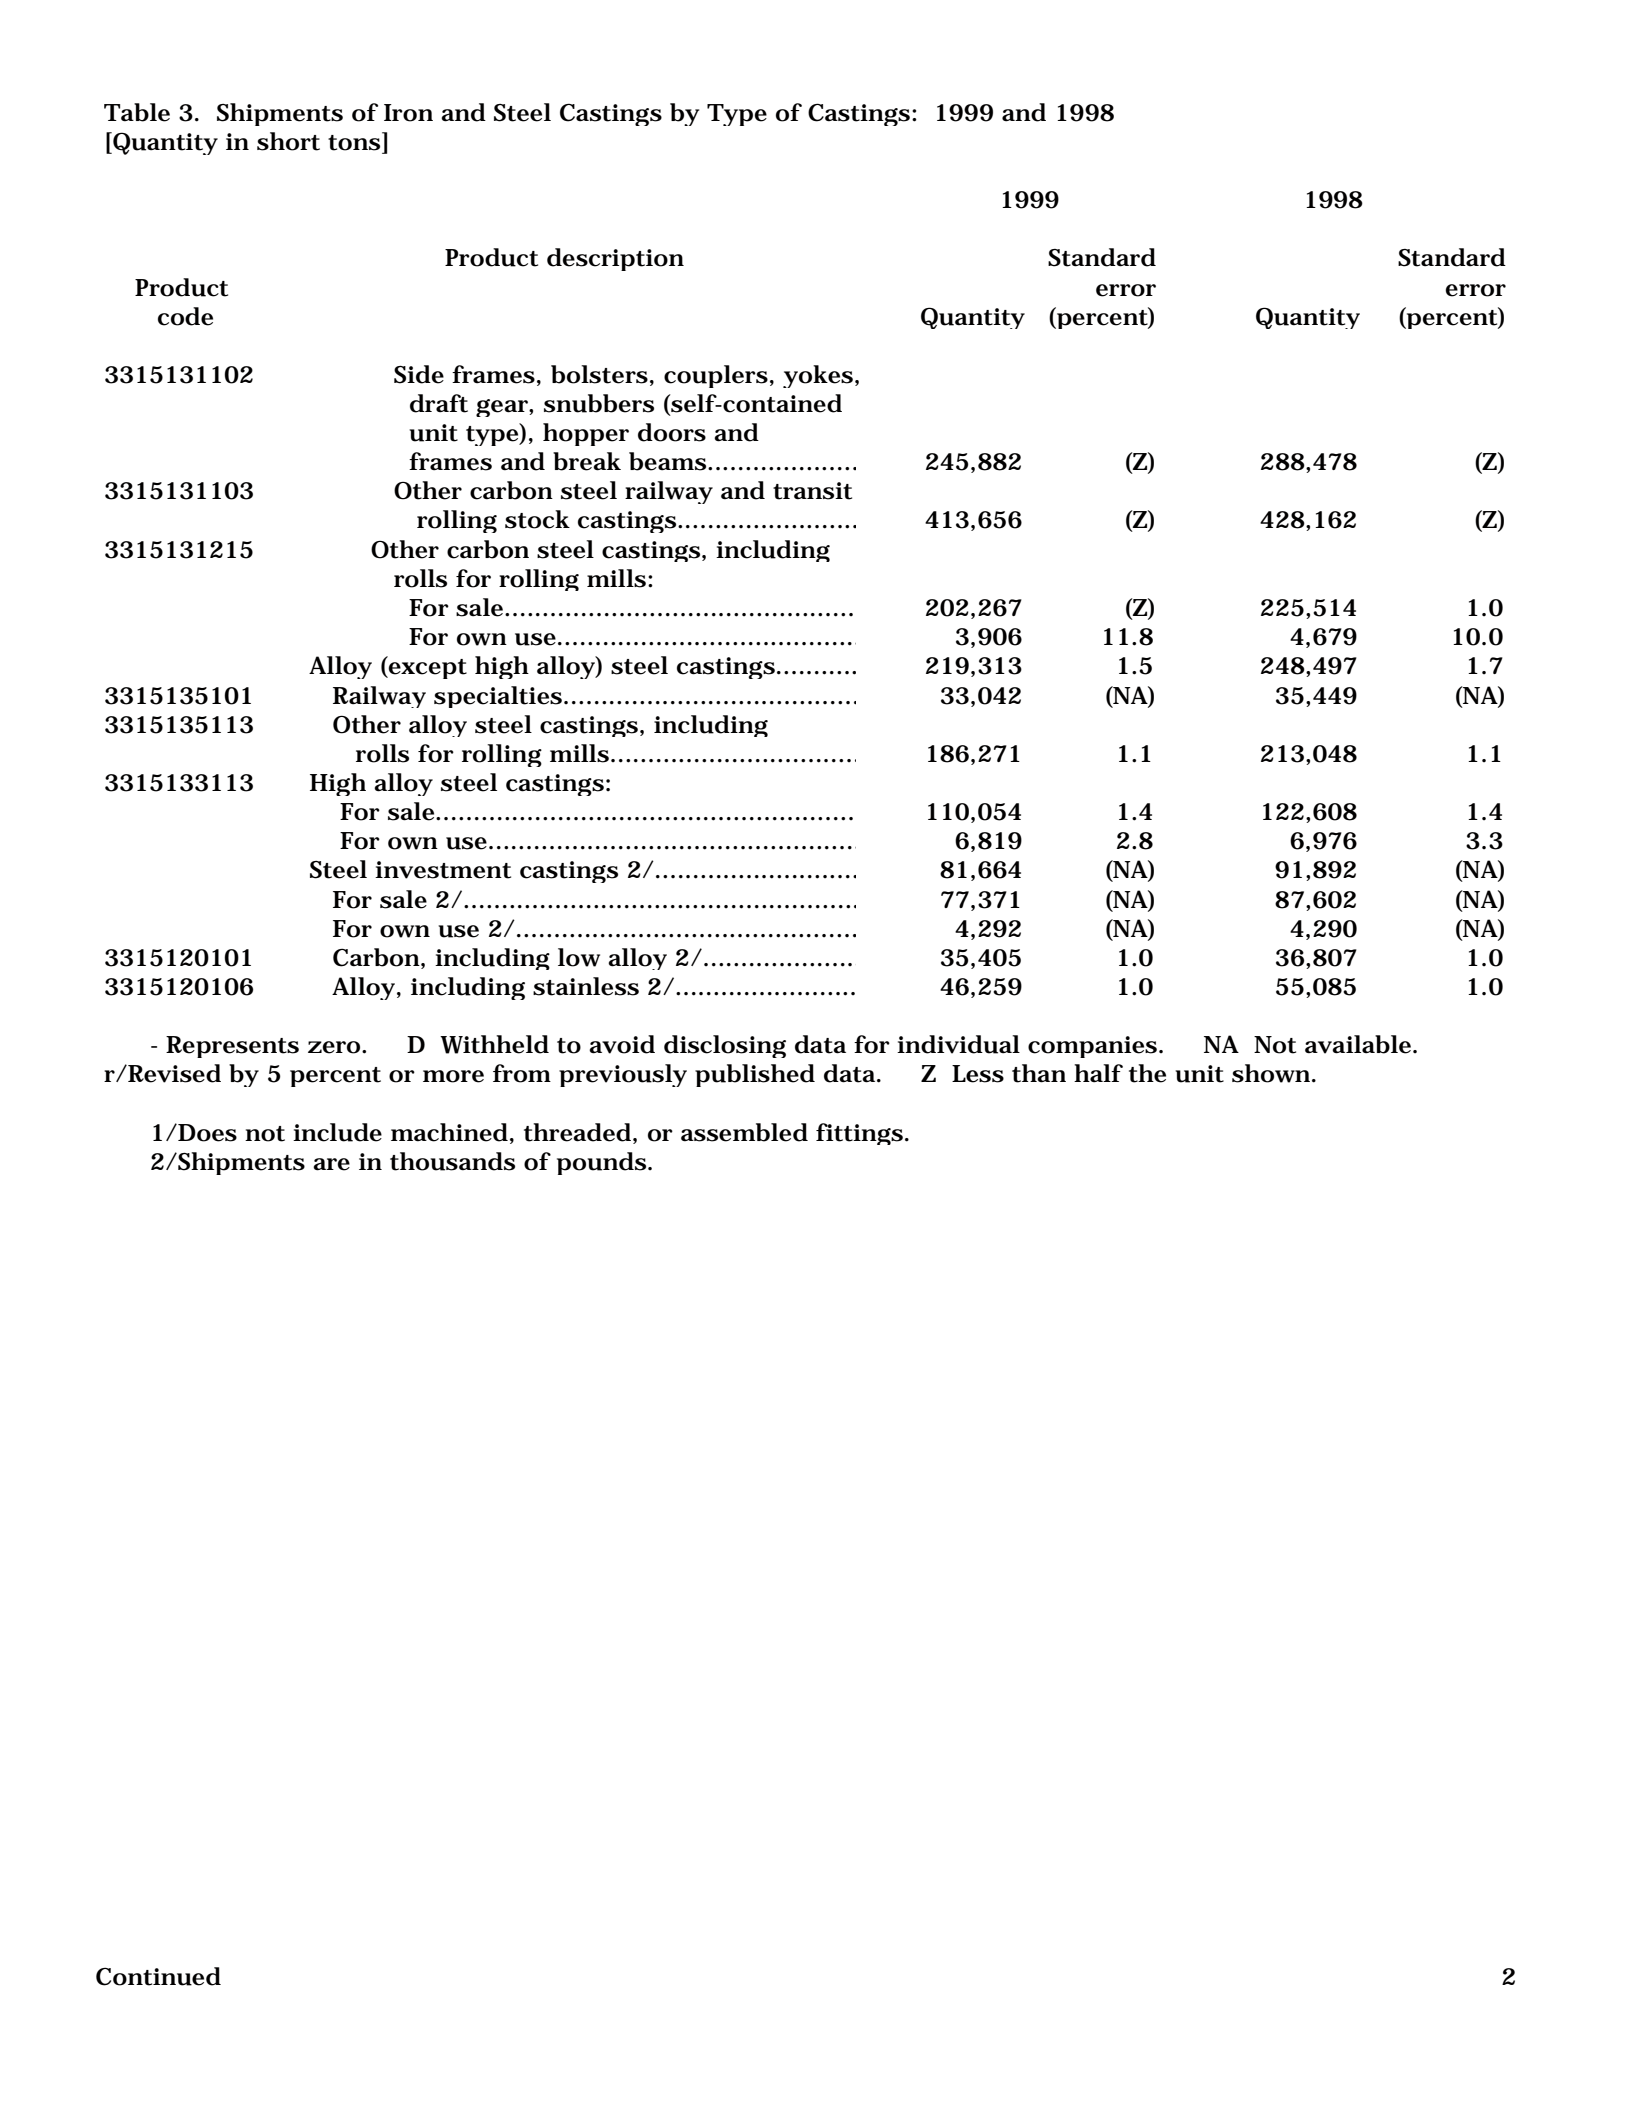  I want to click on fittings, so click(859, 1134).
